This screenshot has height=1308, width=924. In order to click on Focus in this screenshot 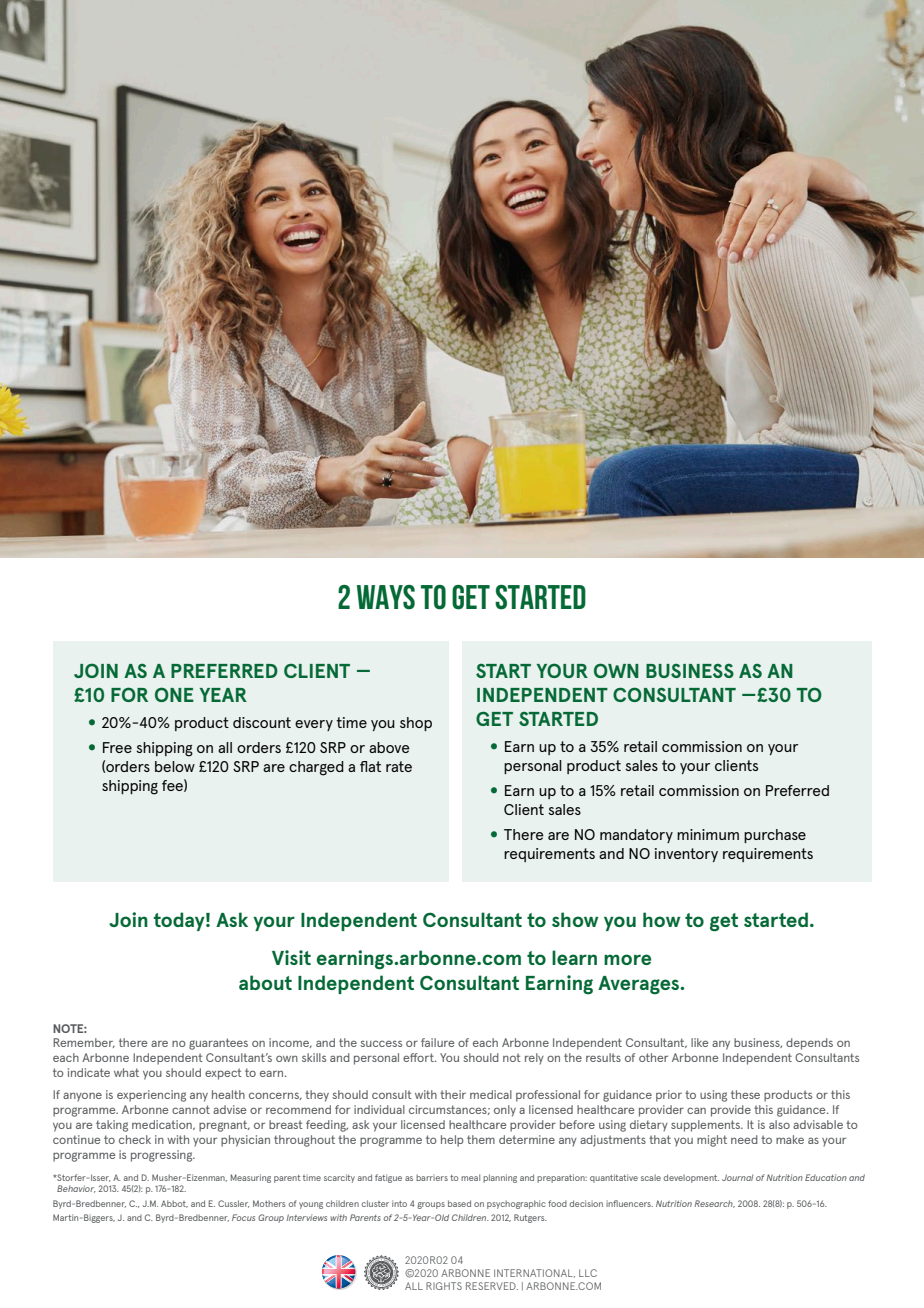, I will do `click(243, 1217)`.
